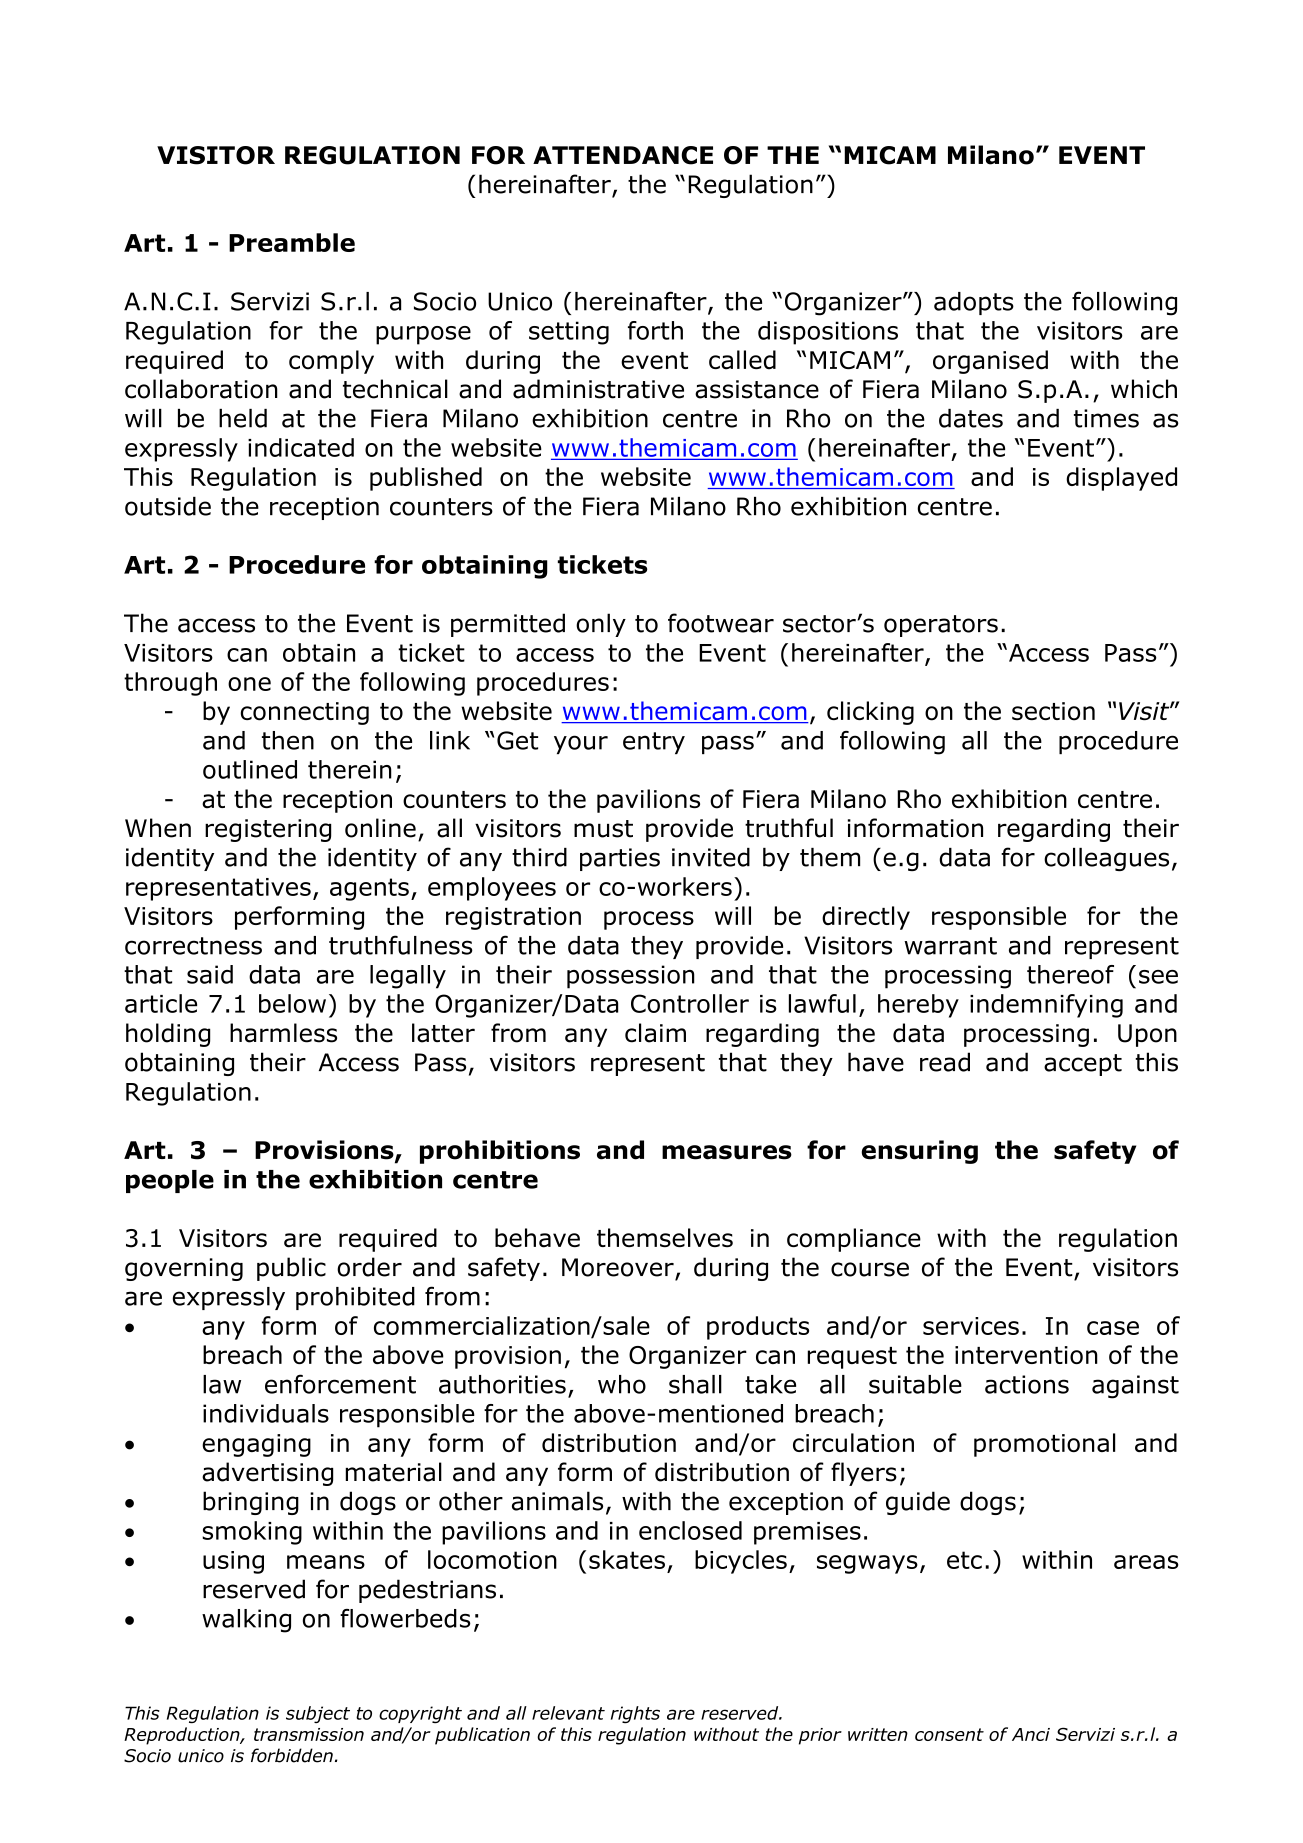 The width and height of the screenshot is (1303, 1843). Describe the element at coordinates (292, 242) in the screenshot. I see `Preamble` at that location.
